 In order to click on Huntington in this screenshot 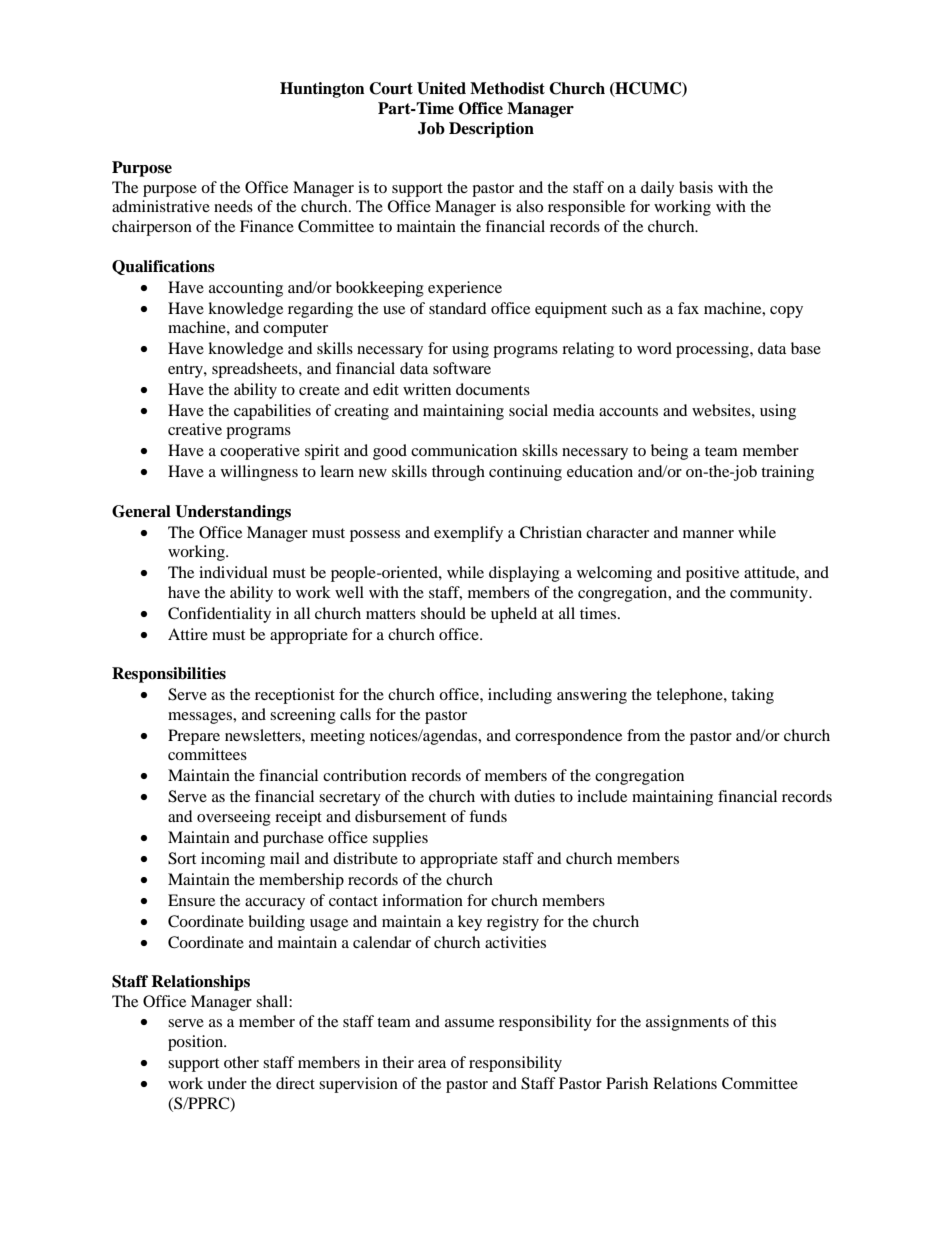, I will do `click(322, 90)`.
